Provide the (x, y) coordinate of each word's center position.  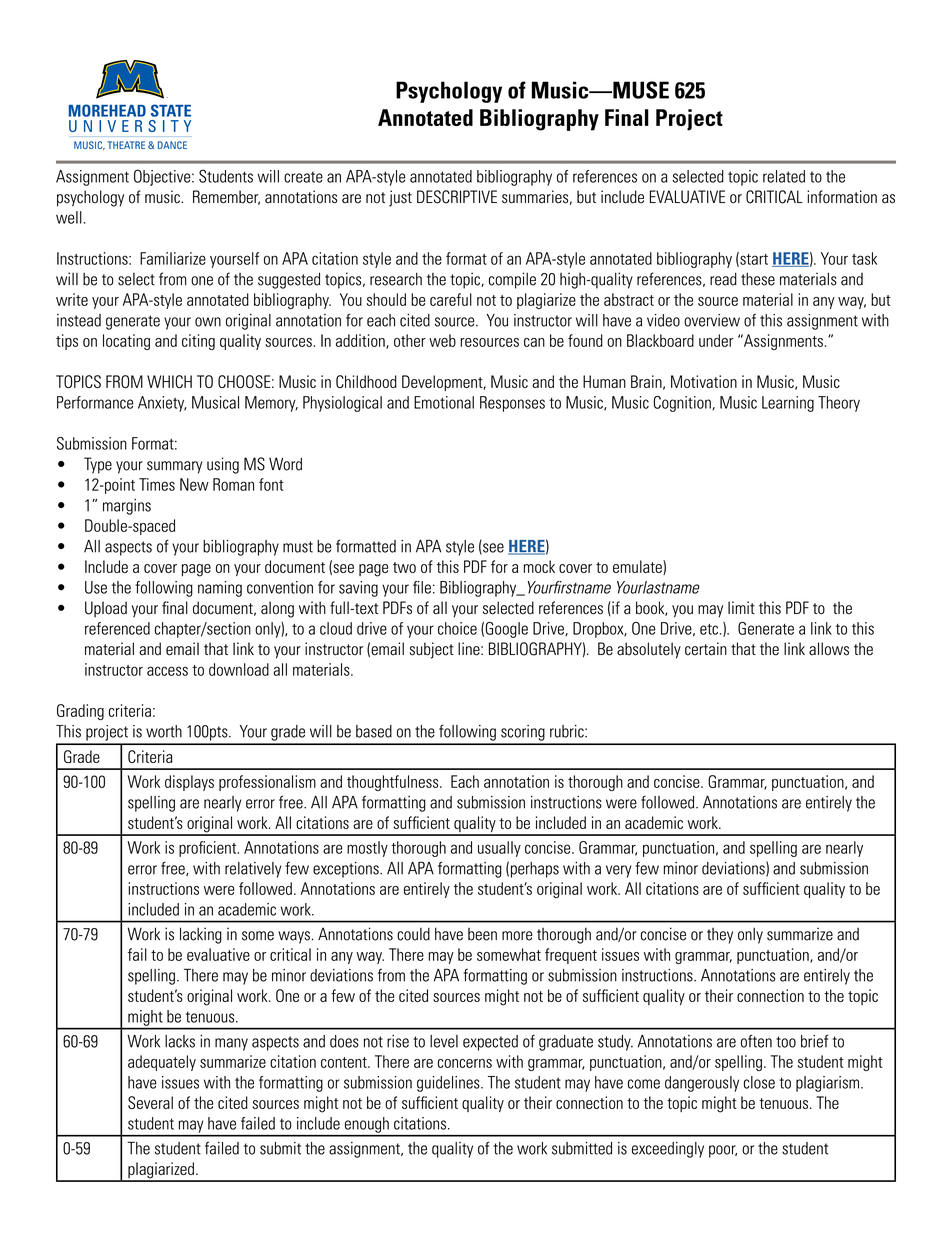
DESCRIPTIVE (457, 197)
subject (432, 650)
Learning (788, 404)
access (167, 671)
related (784, 176)
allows (829, 649)
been (482, 934)
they (720, 936)
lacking (201, 935)
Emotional (444, 402)
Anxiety (162, 404)
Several (150, 1102)
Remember (226, 197)
